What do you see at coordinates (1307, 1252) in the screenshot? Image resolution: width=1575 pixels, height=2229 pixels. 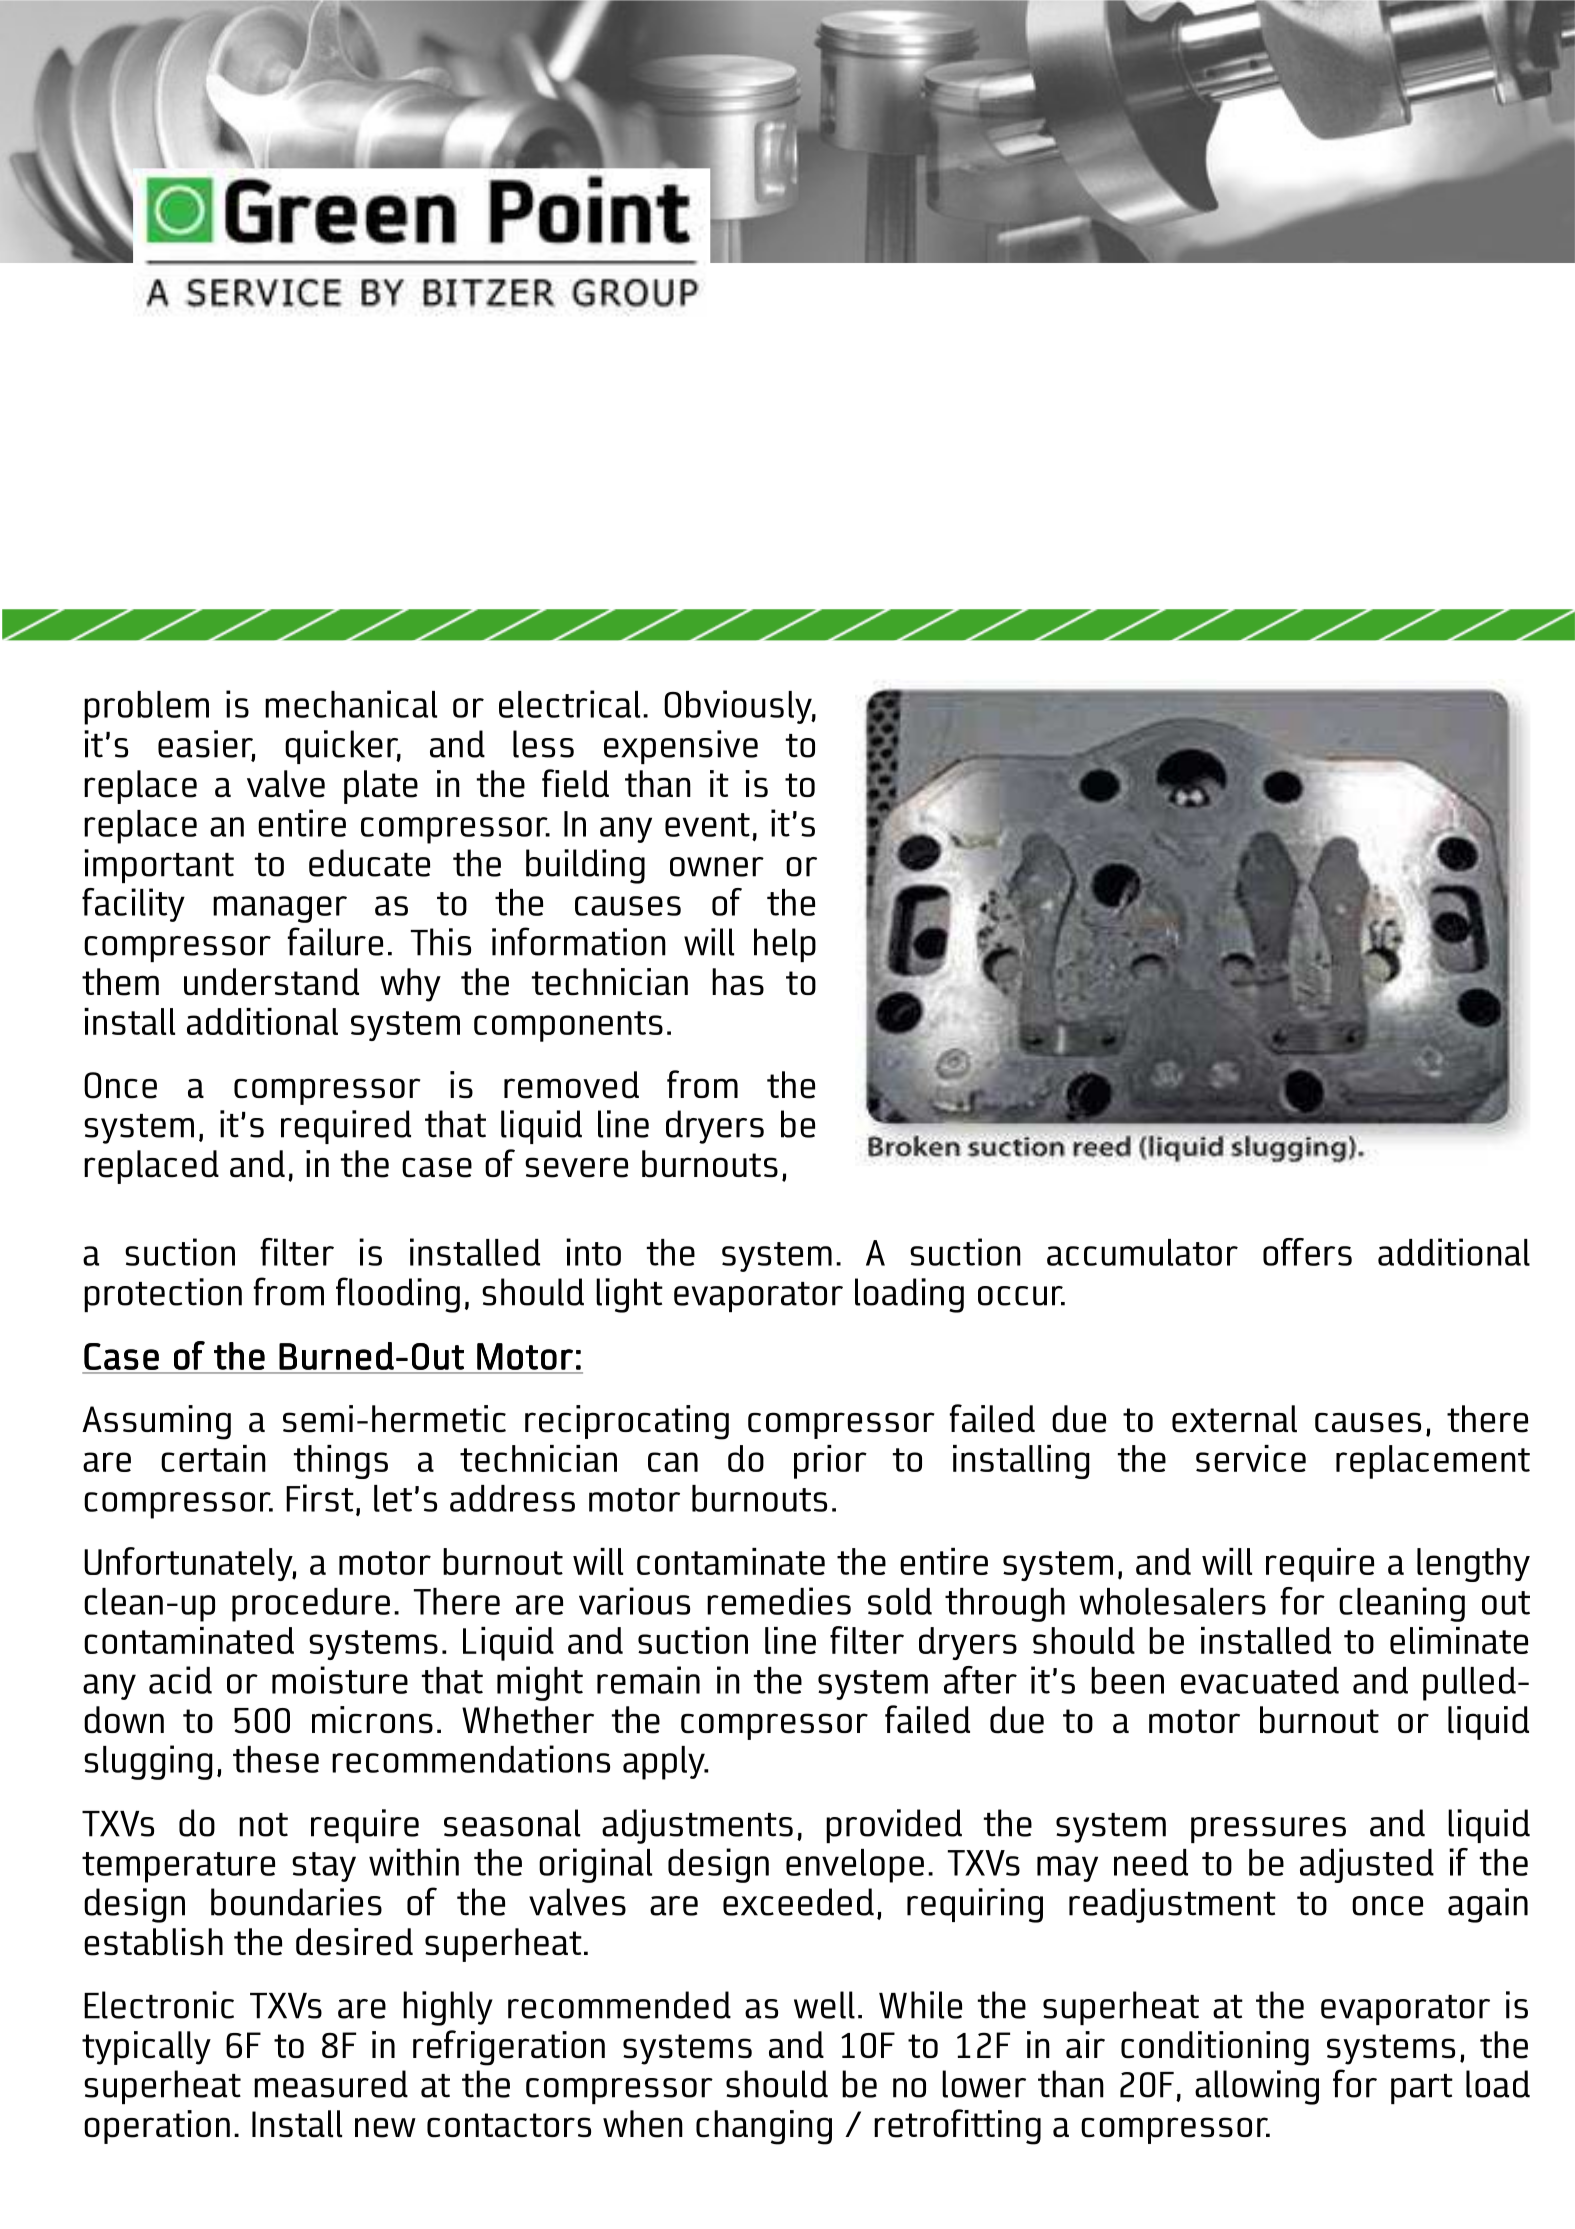 I see `offers` at bounding box center [1307, 1252].
